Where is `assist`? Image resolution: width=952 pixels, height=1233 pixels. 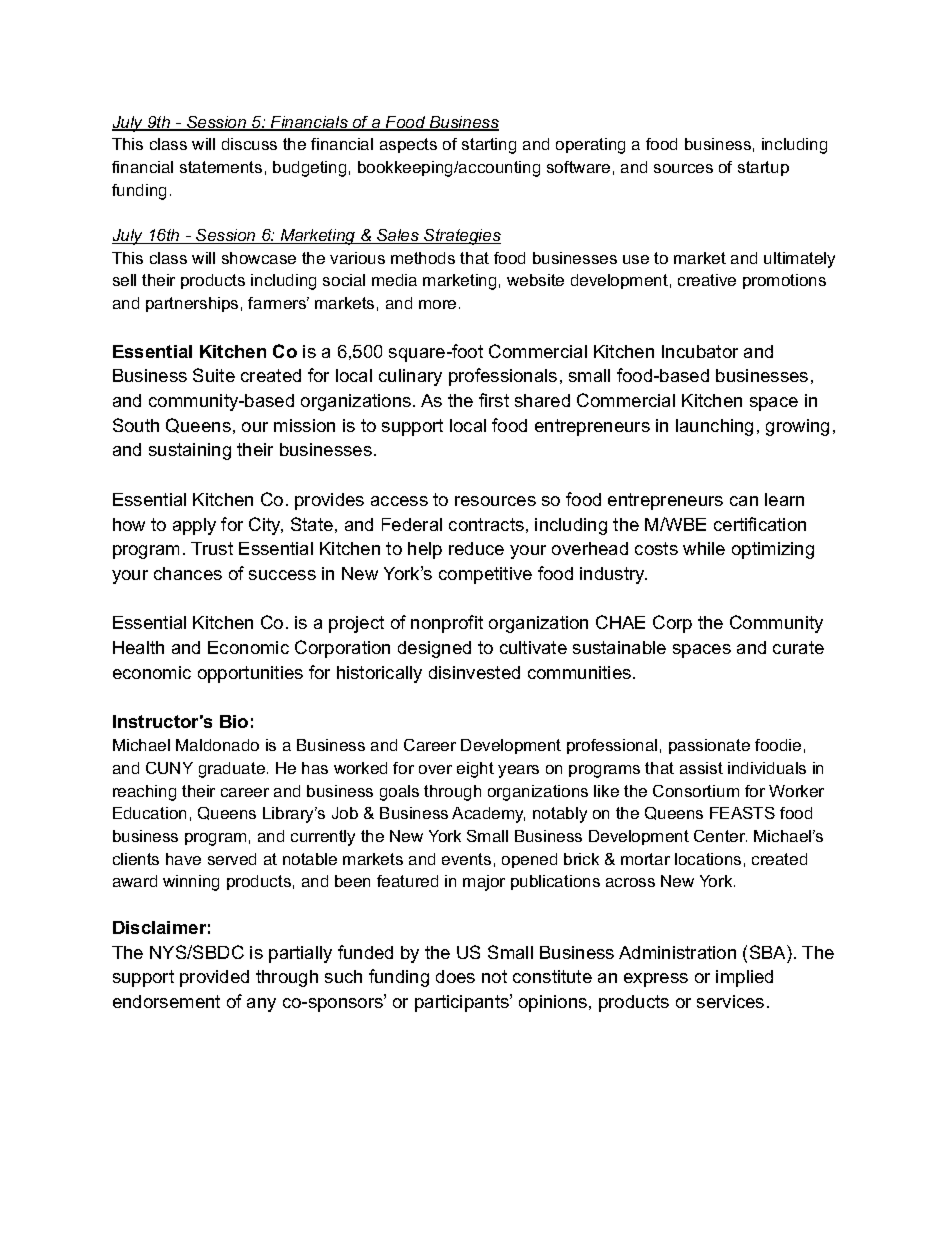
assist is located at coordinates (701, 768).
